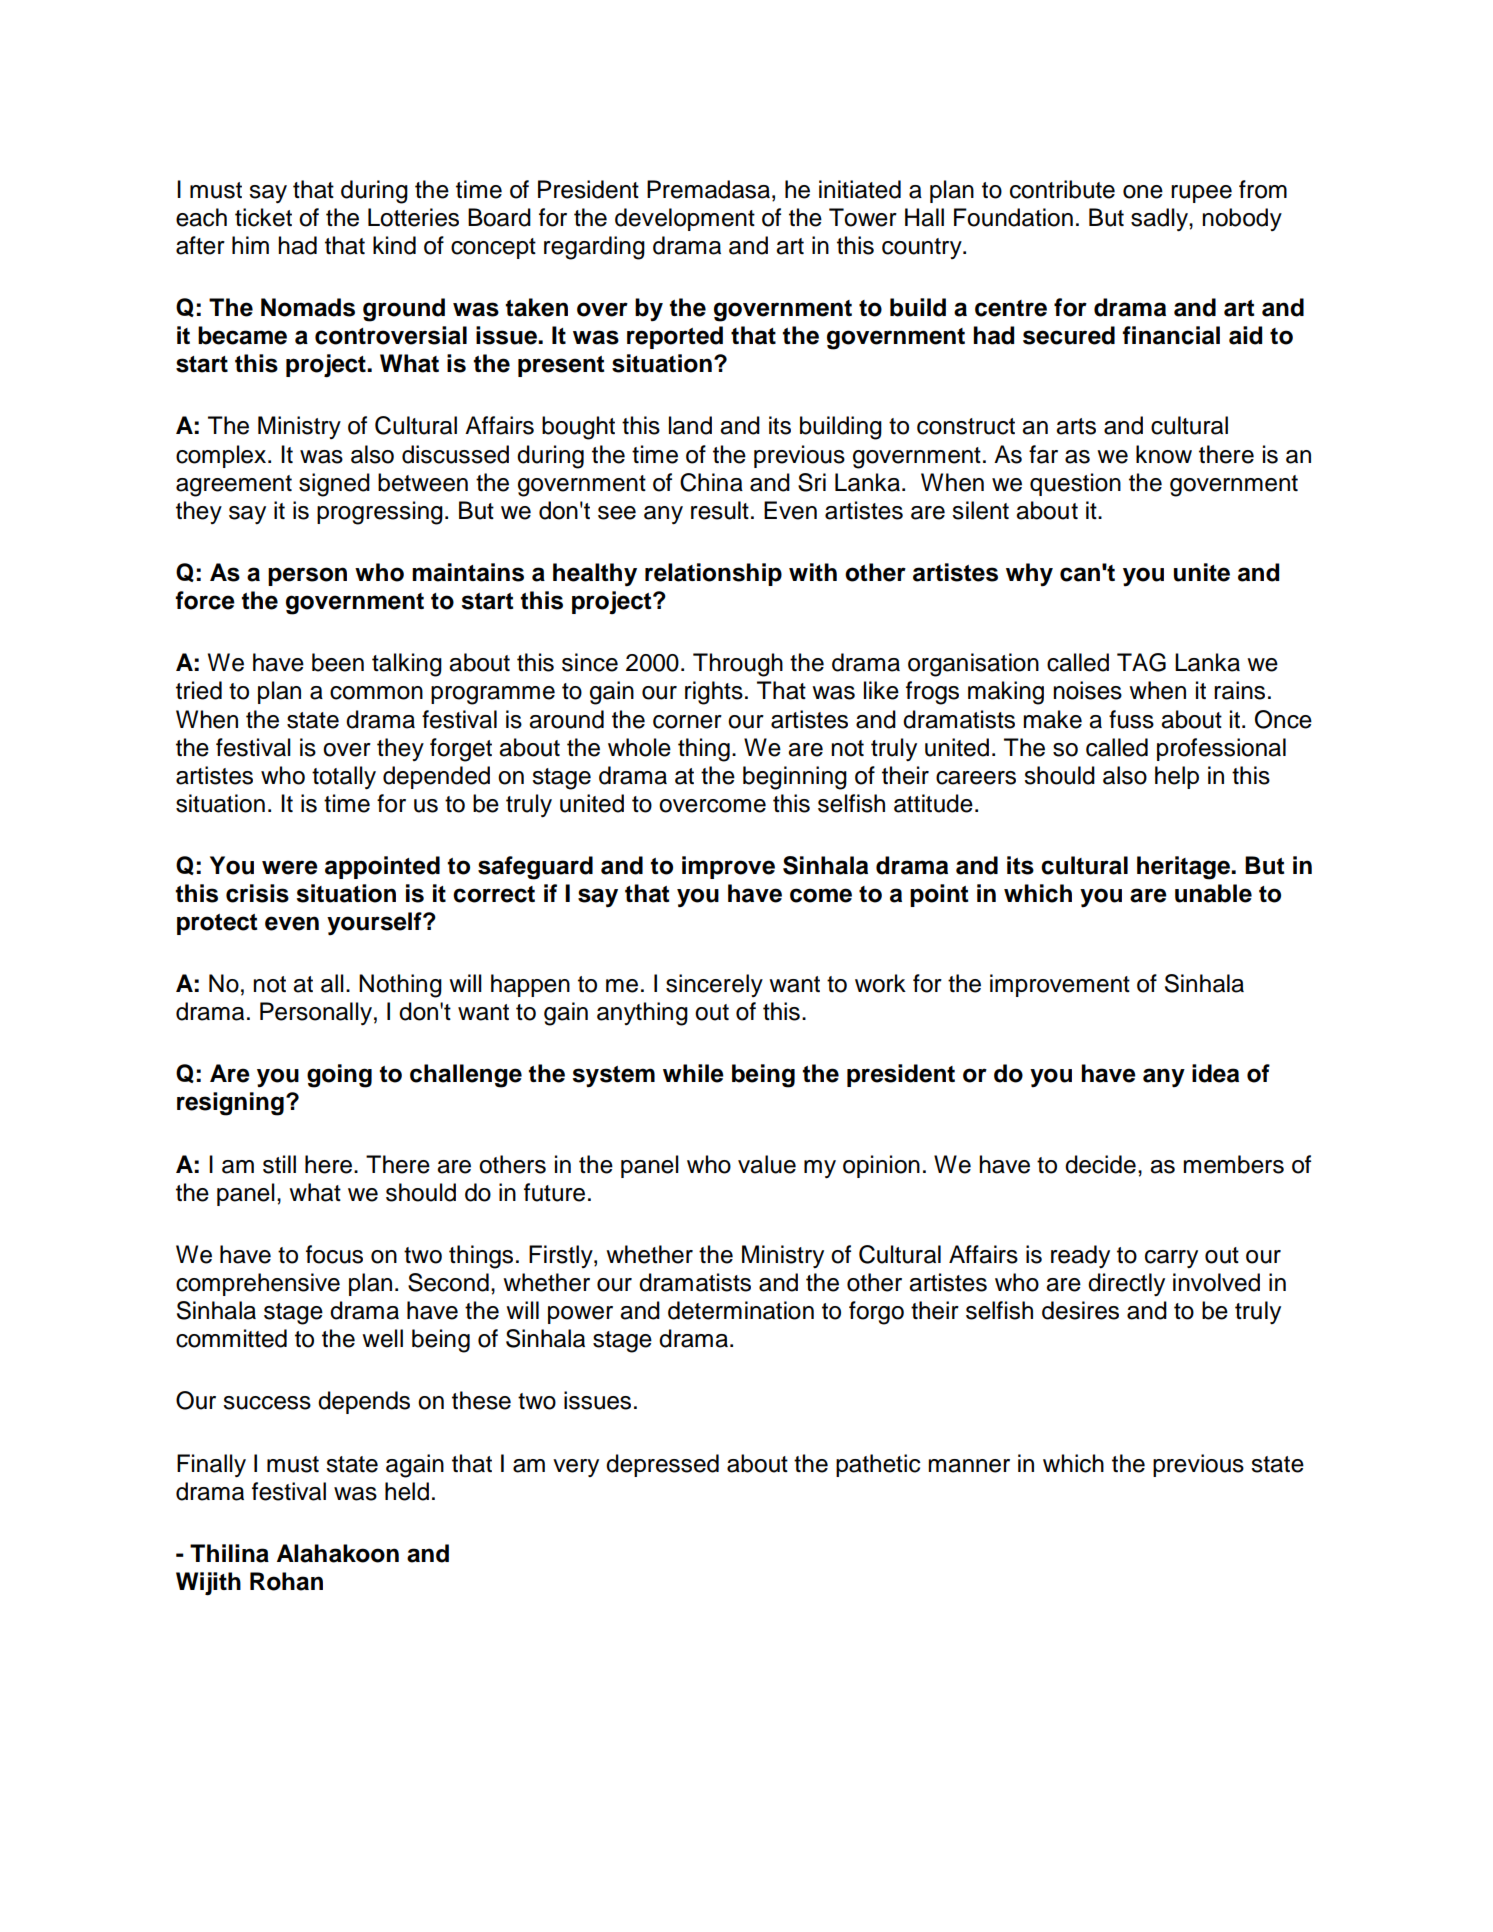 The image size is (1493, 1932). What do you see at coordinates (685, 219) in the screenshot?
I see `development` at bounding box center [685, 219].
